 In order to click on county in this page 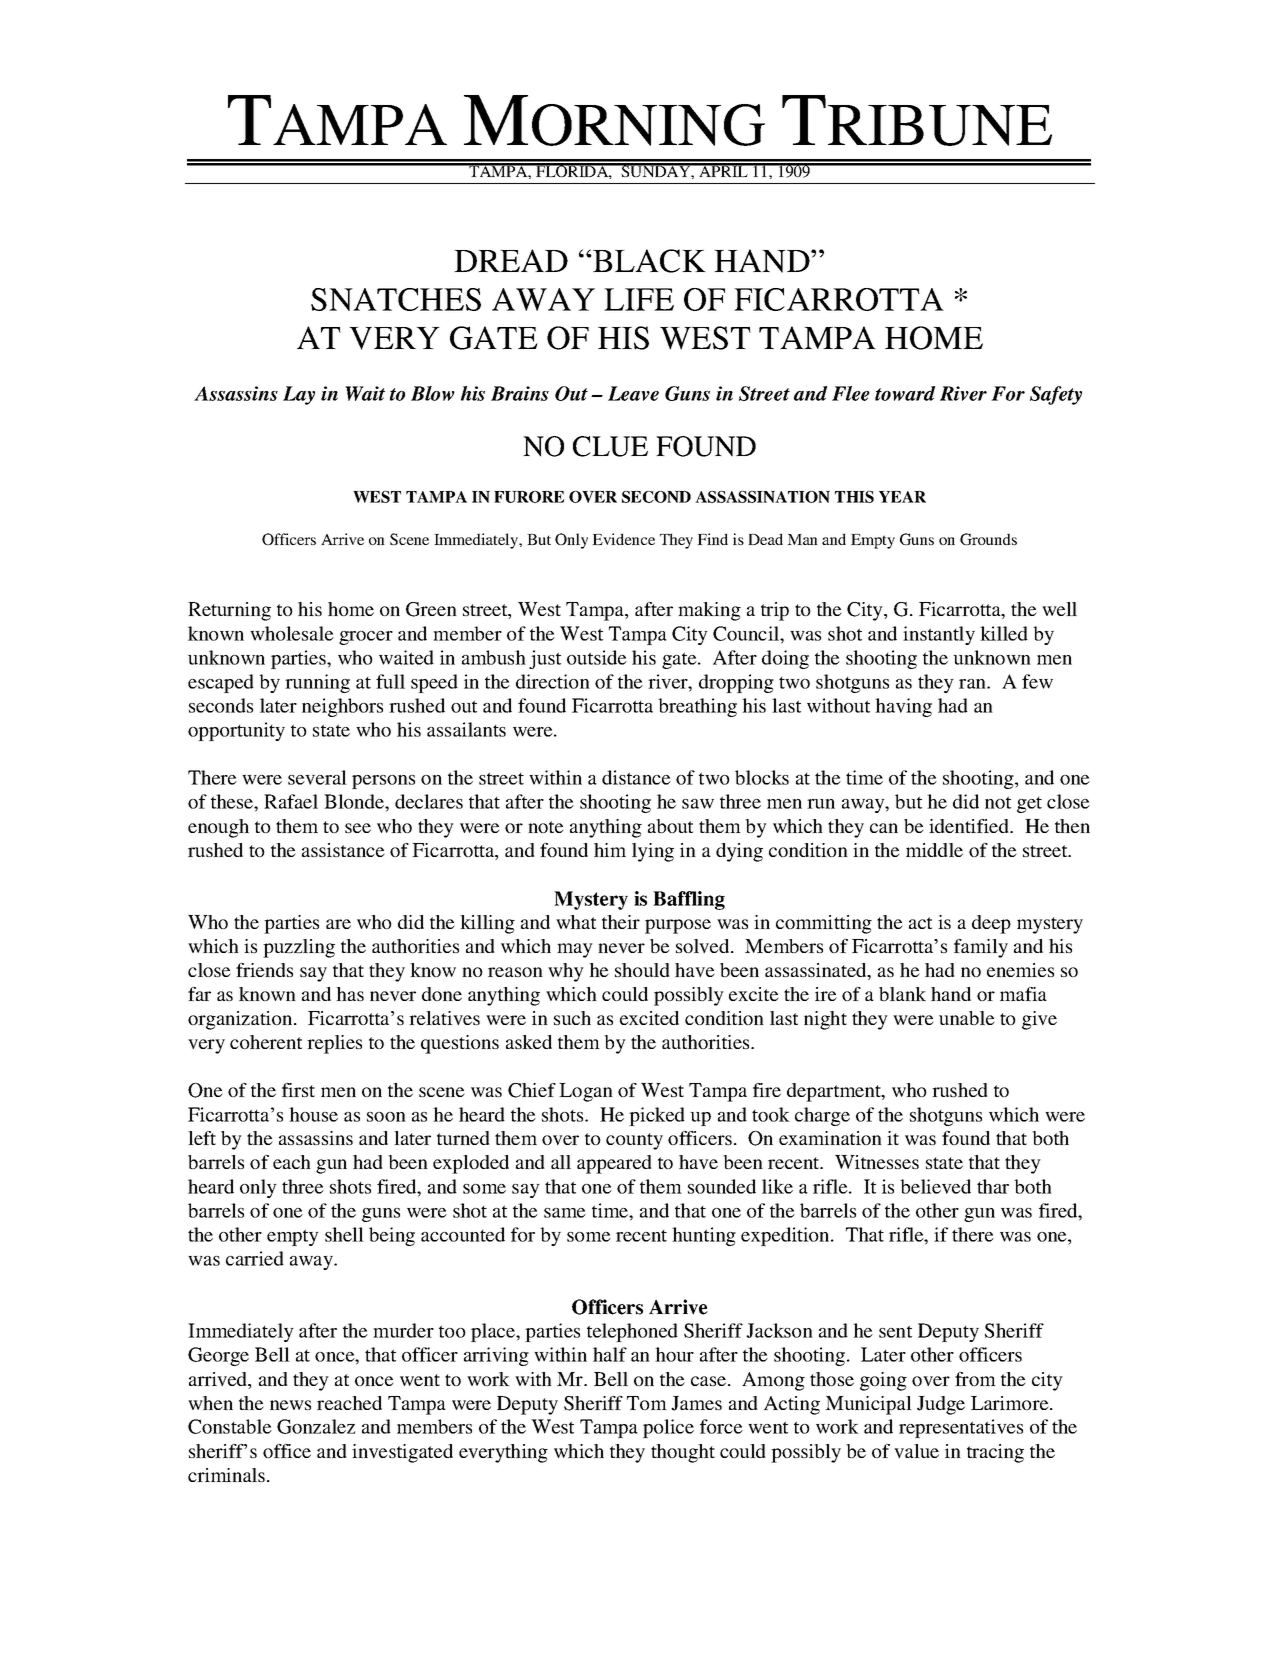, I will do `click(634, 1141)`.
